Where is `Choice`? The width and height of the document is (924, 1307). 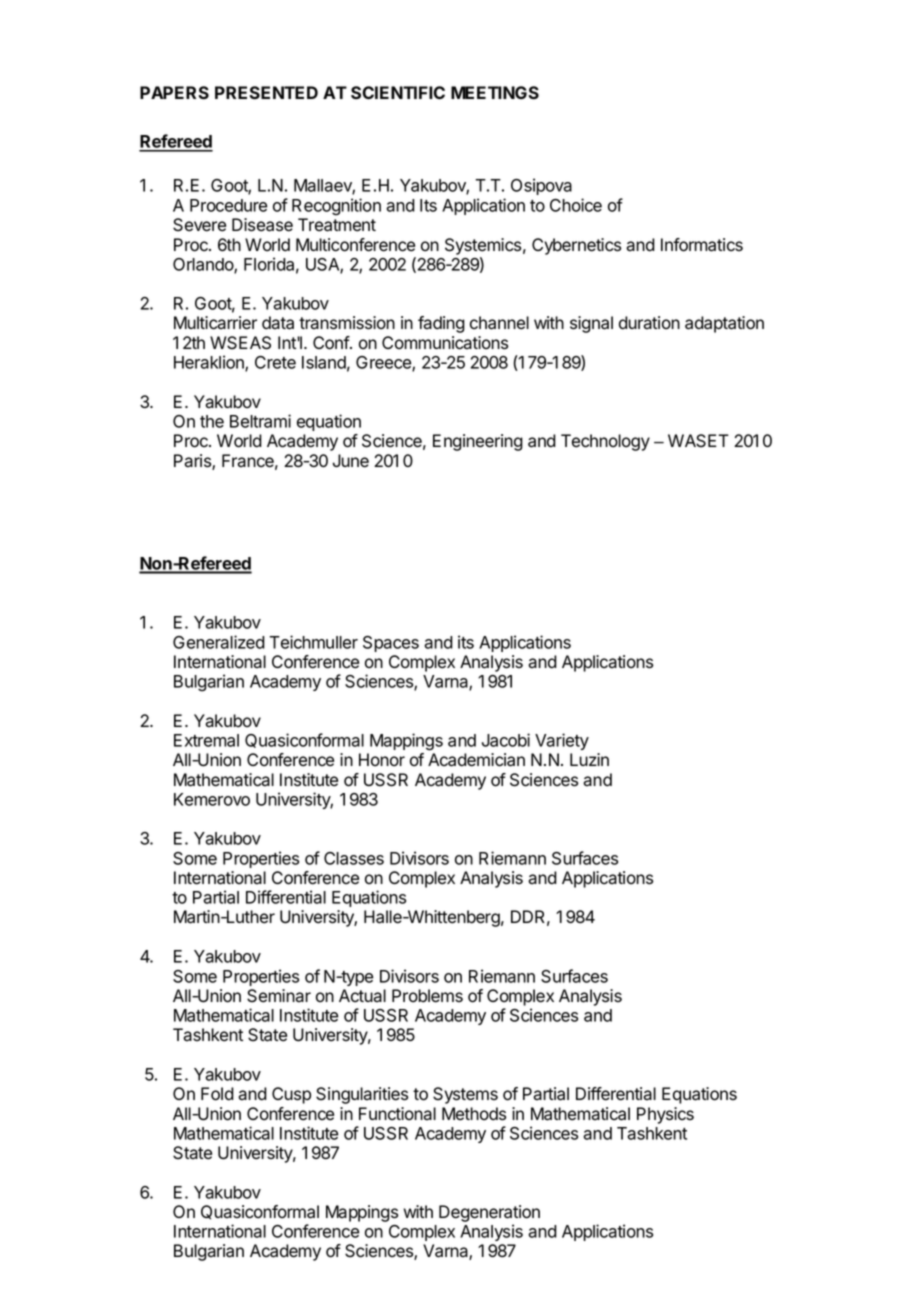
Choice is located at coordinates (576, 205).
